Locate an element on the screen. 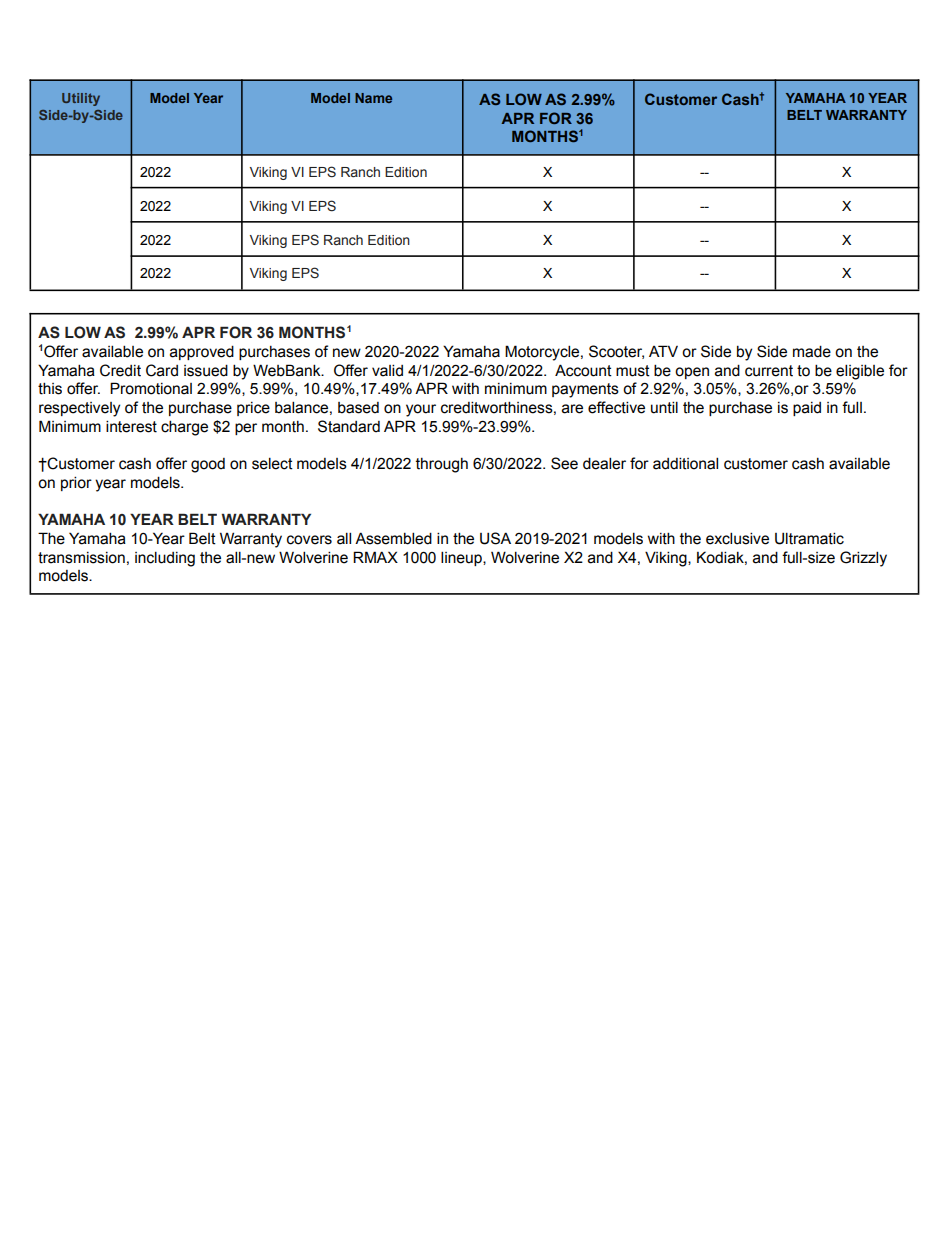 This screenshot has height=1233, width=952. including is located at coordinates (165, 559).
